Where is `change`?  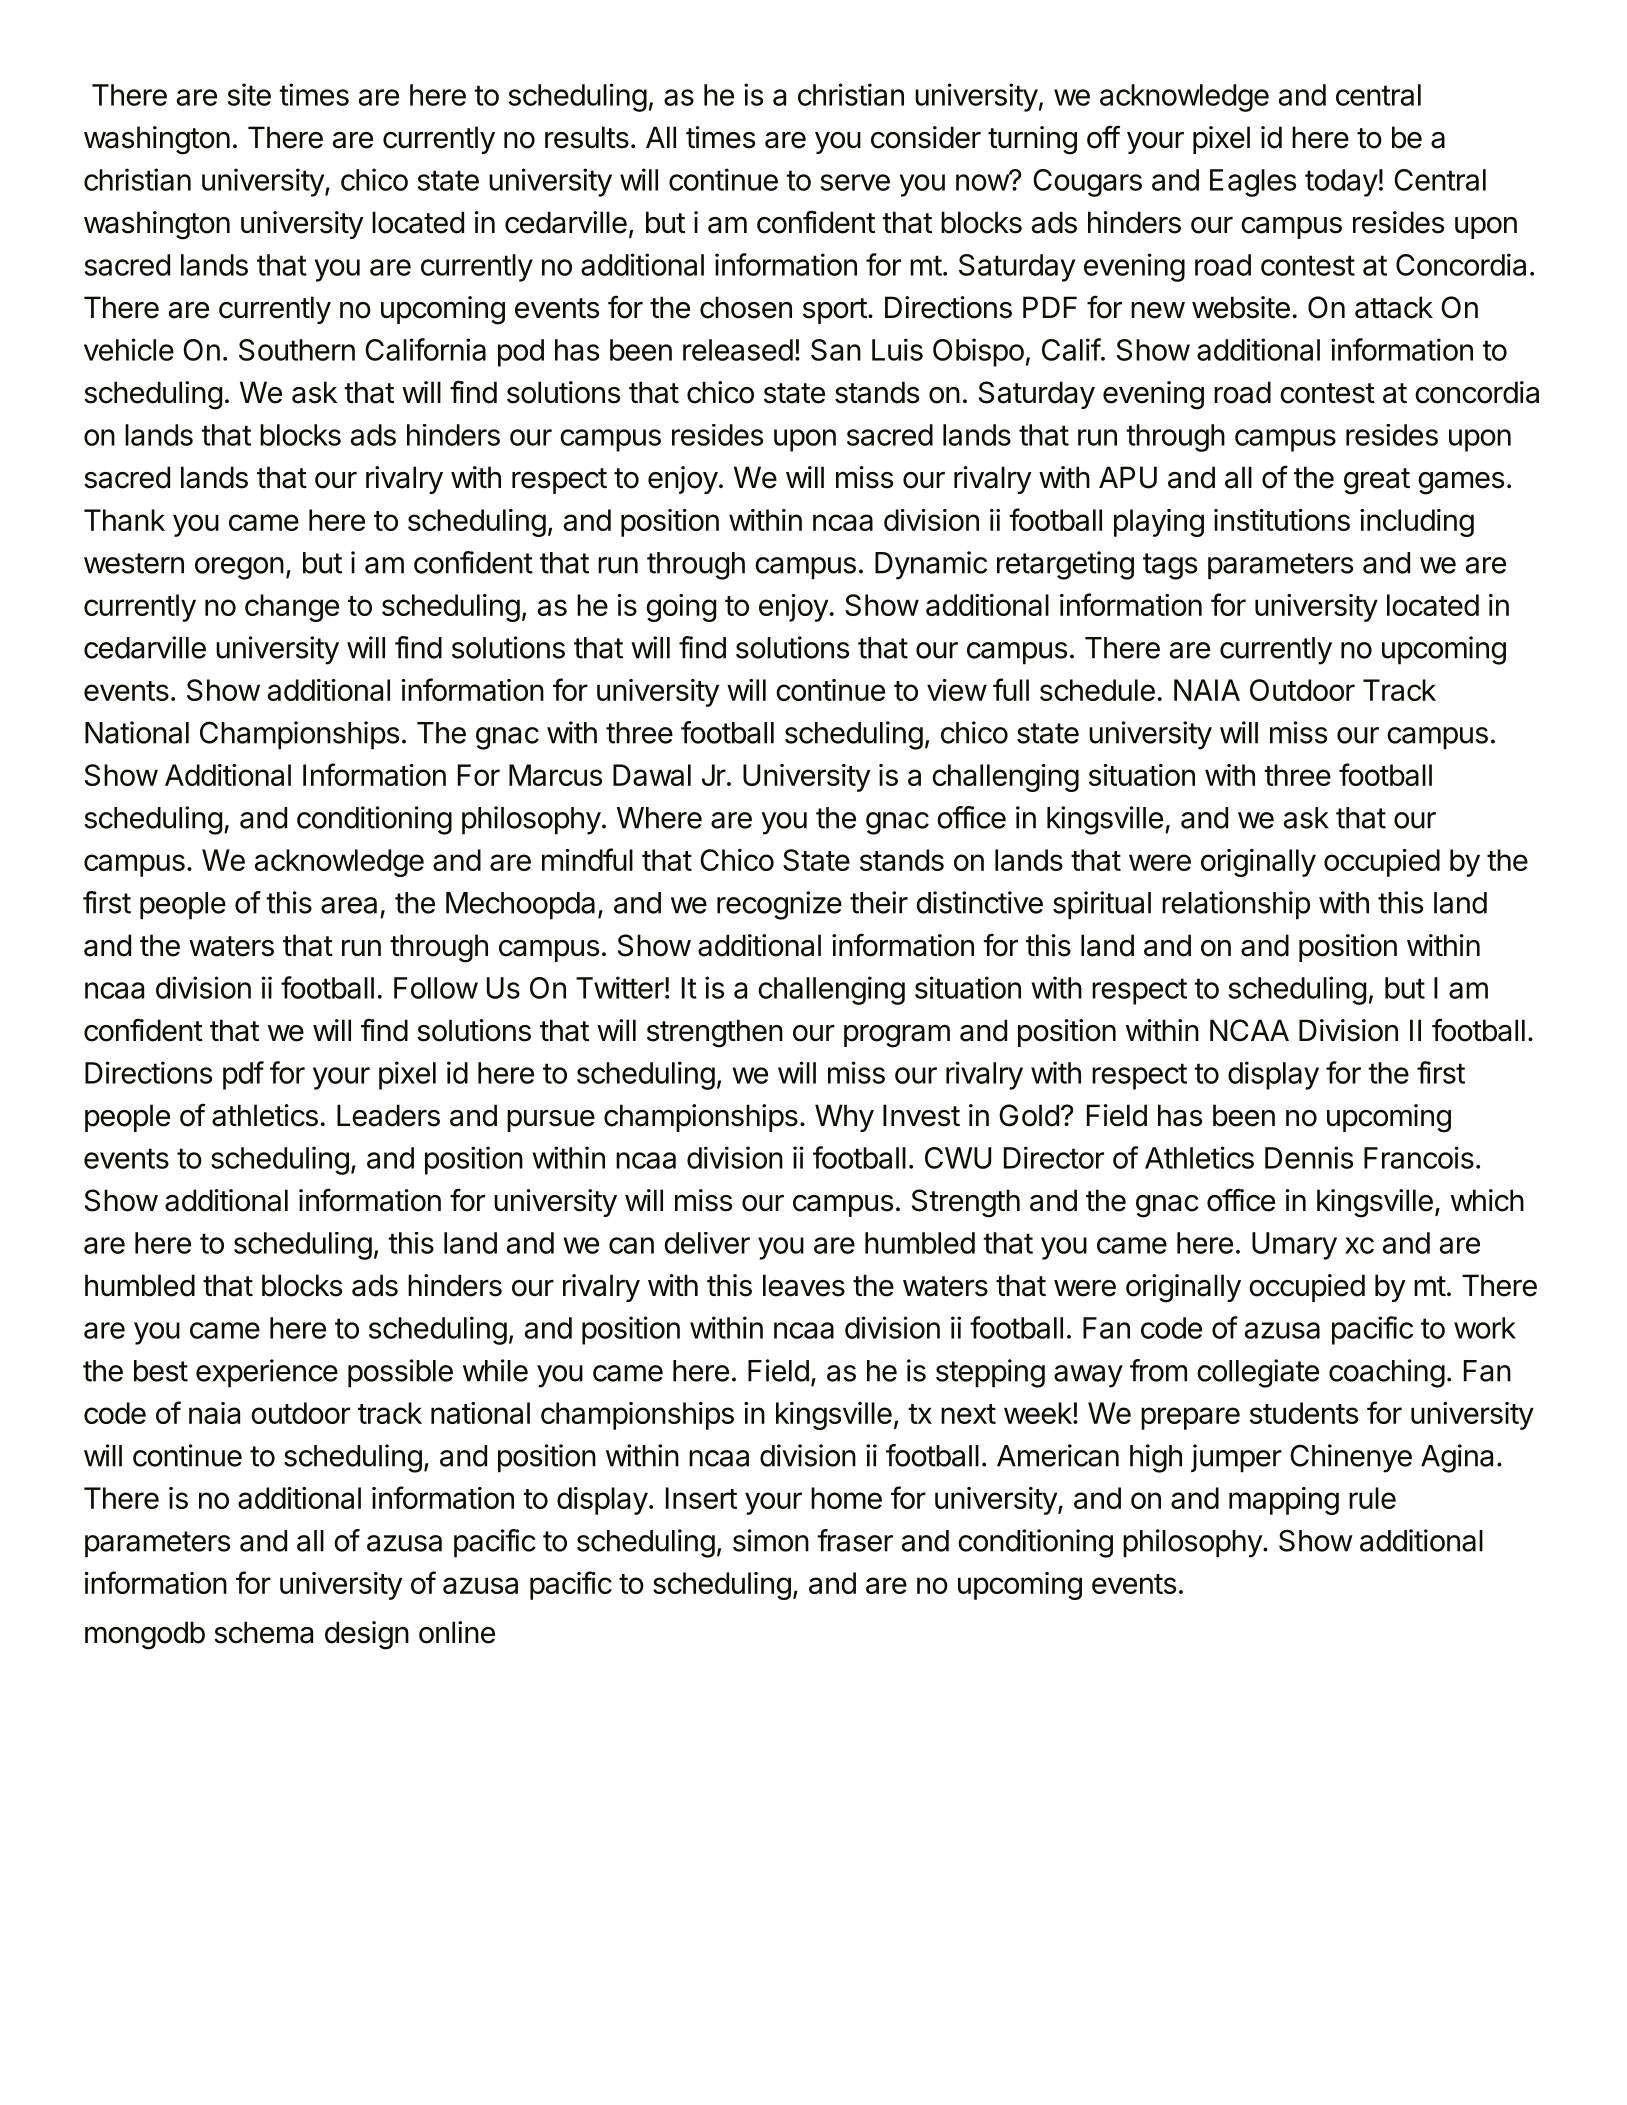 change is located at coordinates (292, 608).
